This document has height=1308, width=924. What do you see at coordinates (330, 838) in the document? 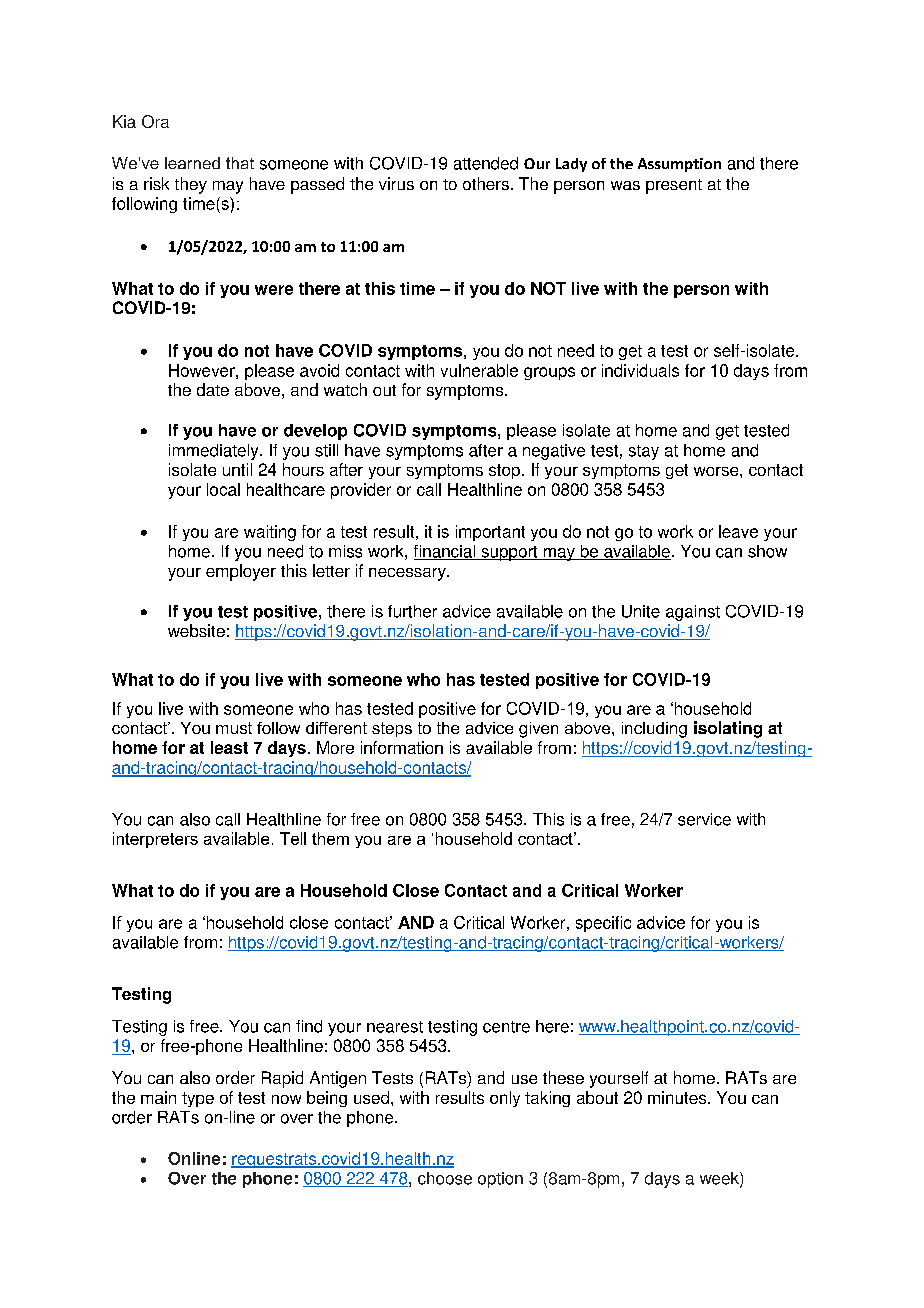
I see `them` at bounding box center [330, 838].
